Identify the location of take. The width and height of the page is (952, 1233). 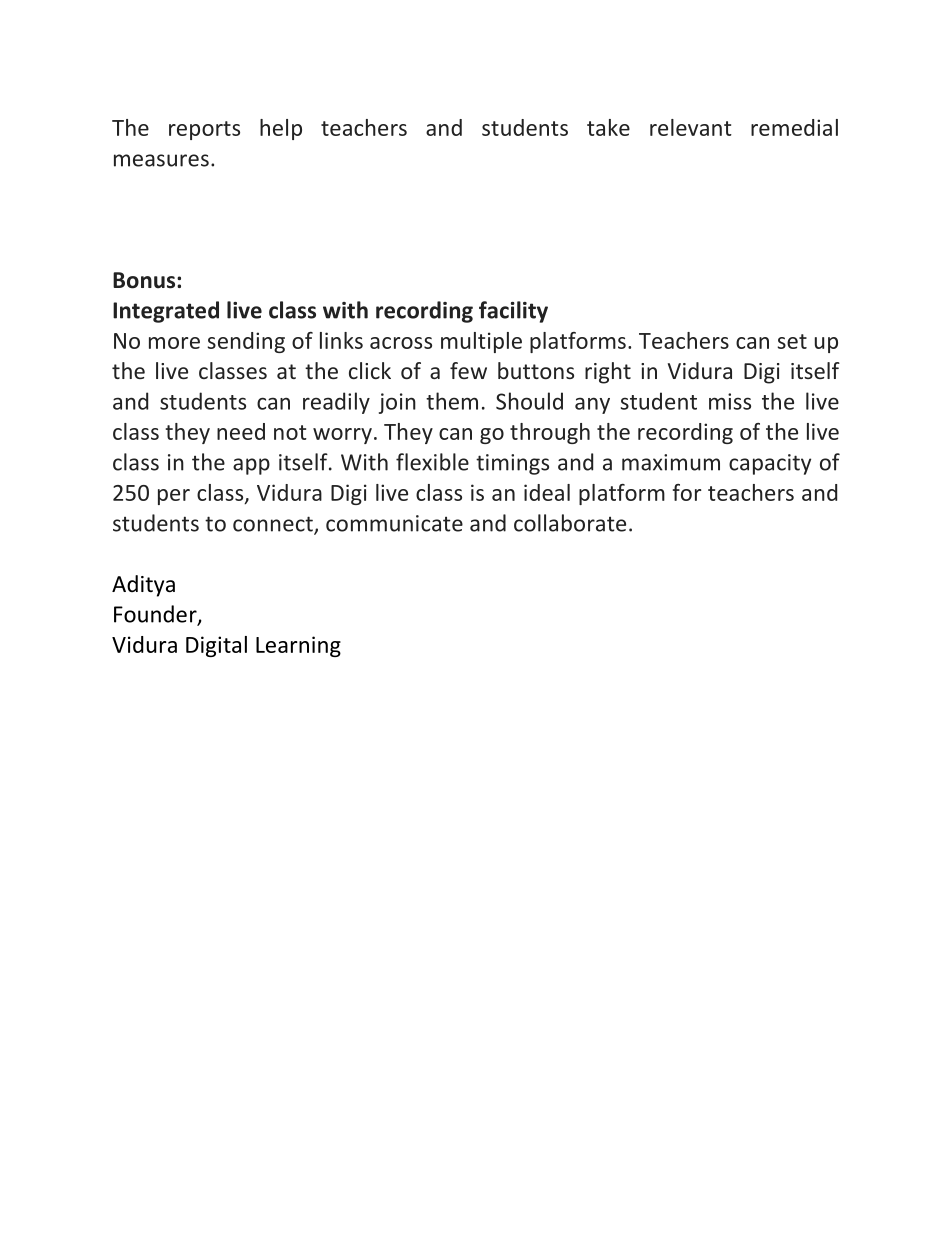
(608, 127).
